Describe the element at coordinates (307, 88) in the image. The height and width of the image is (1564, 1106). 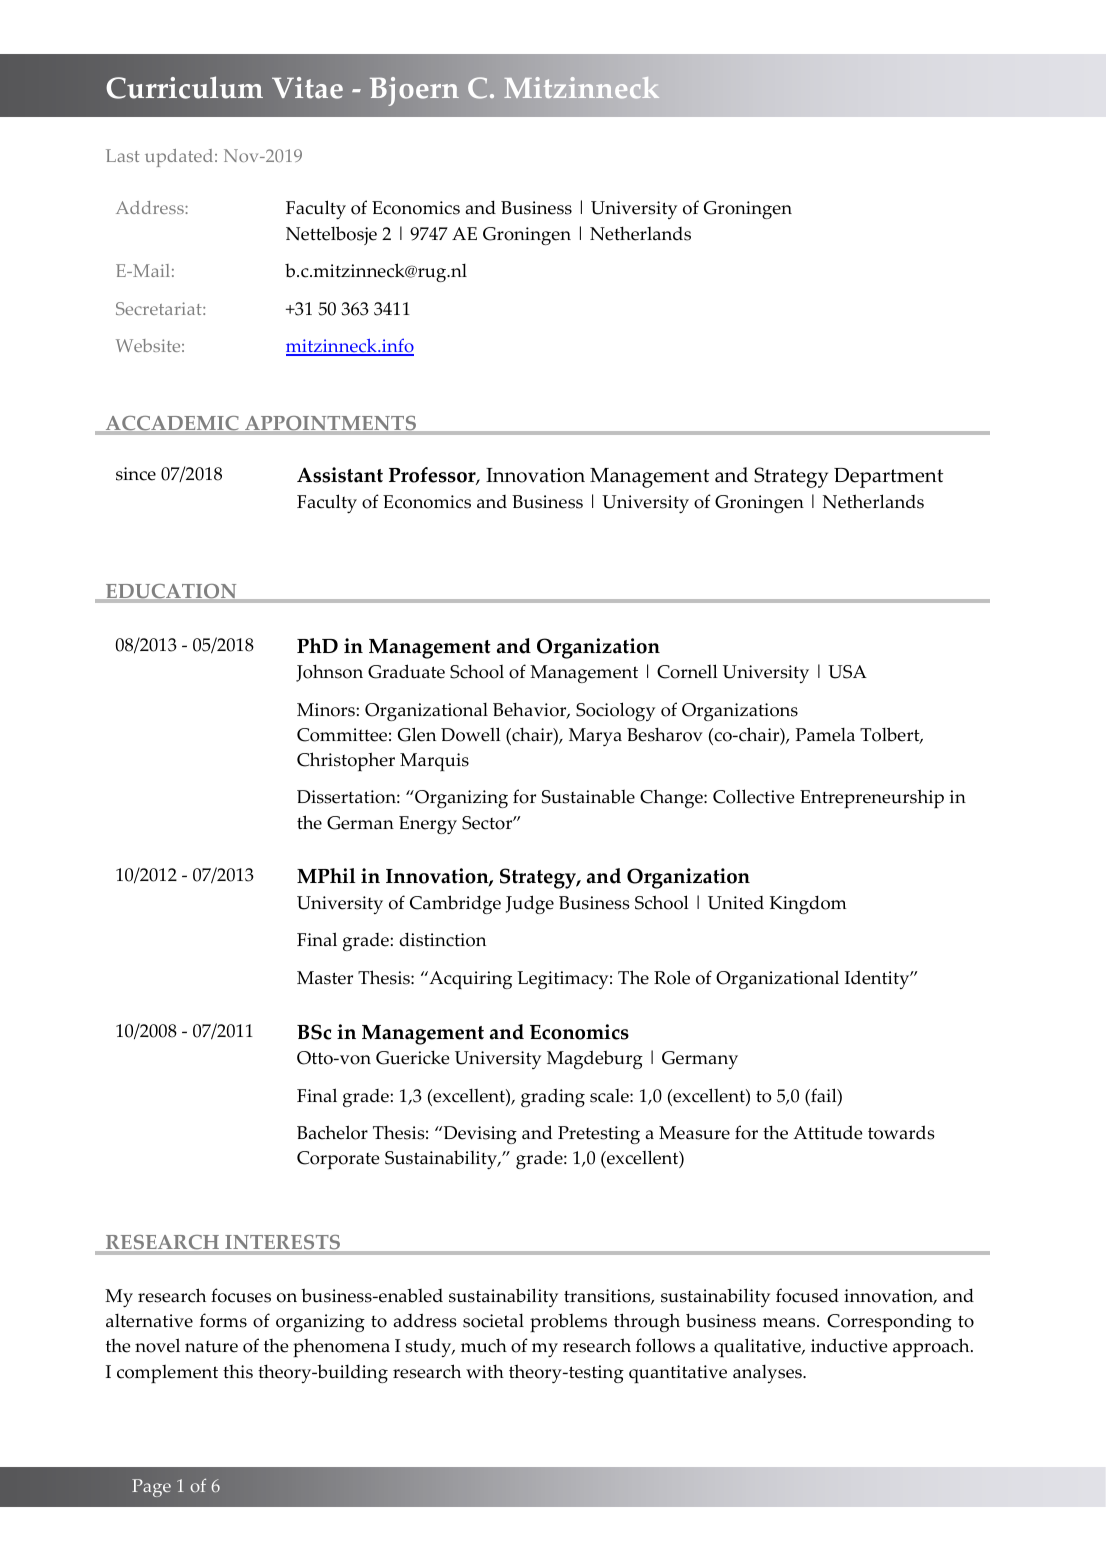
I see `Vitae` at that location.
